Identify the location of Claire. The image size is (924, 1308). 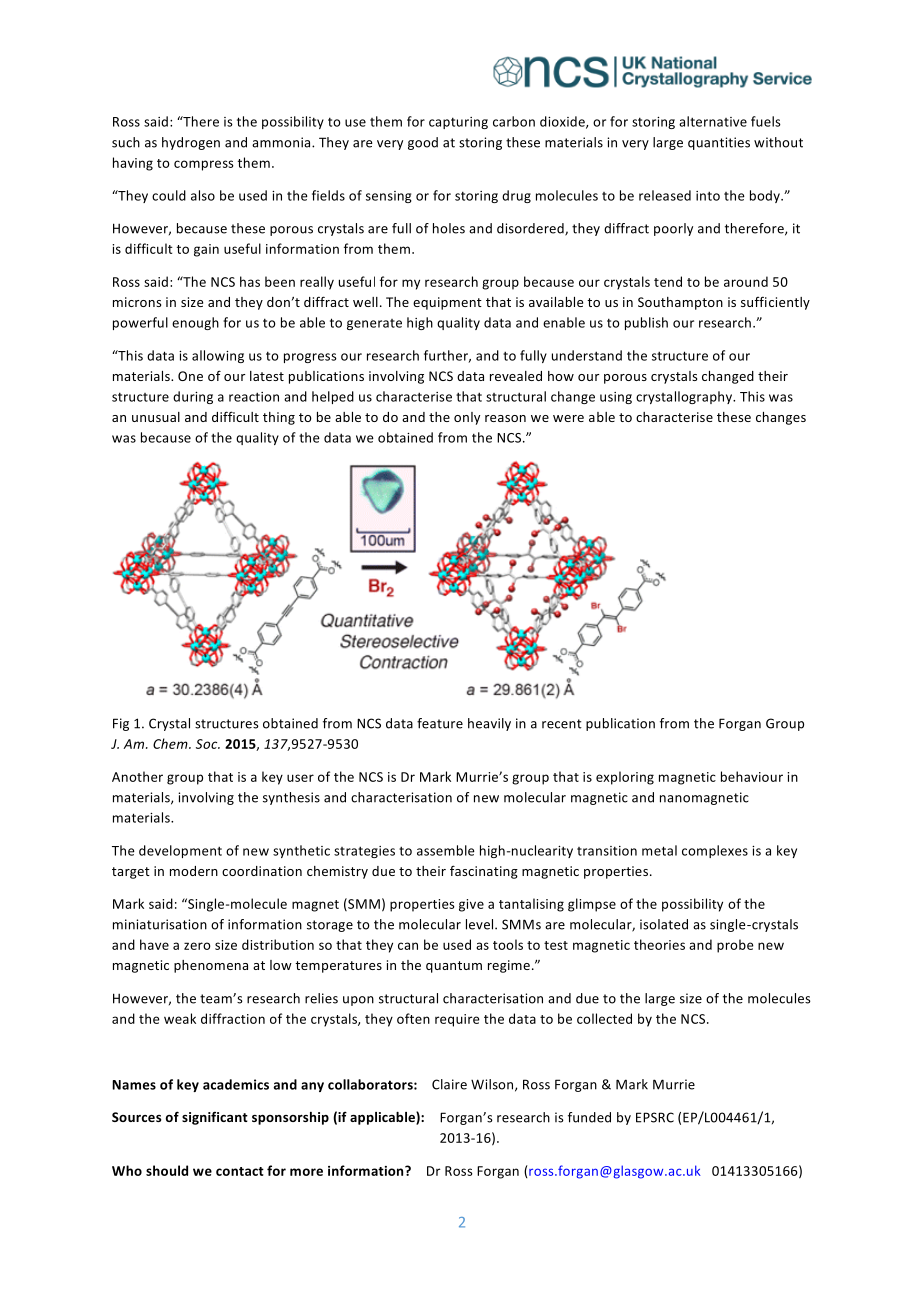
(449, 1084).
